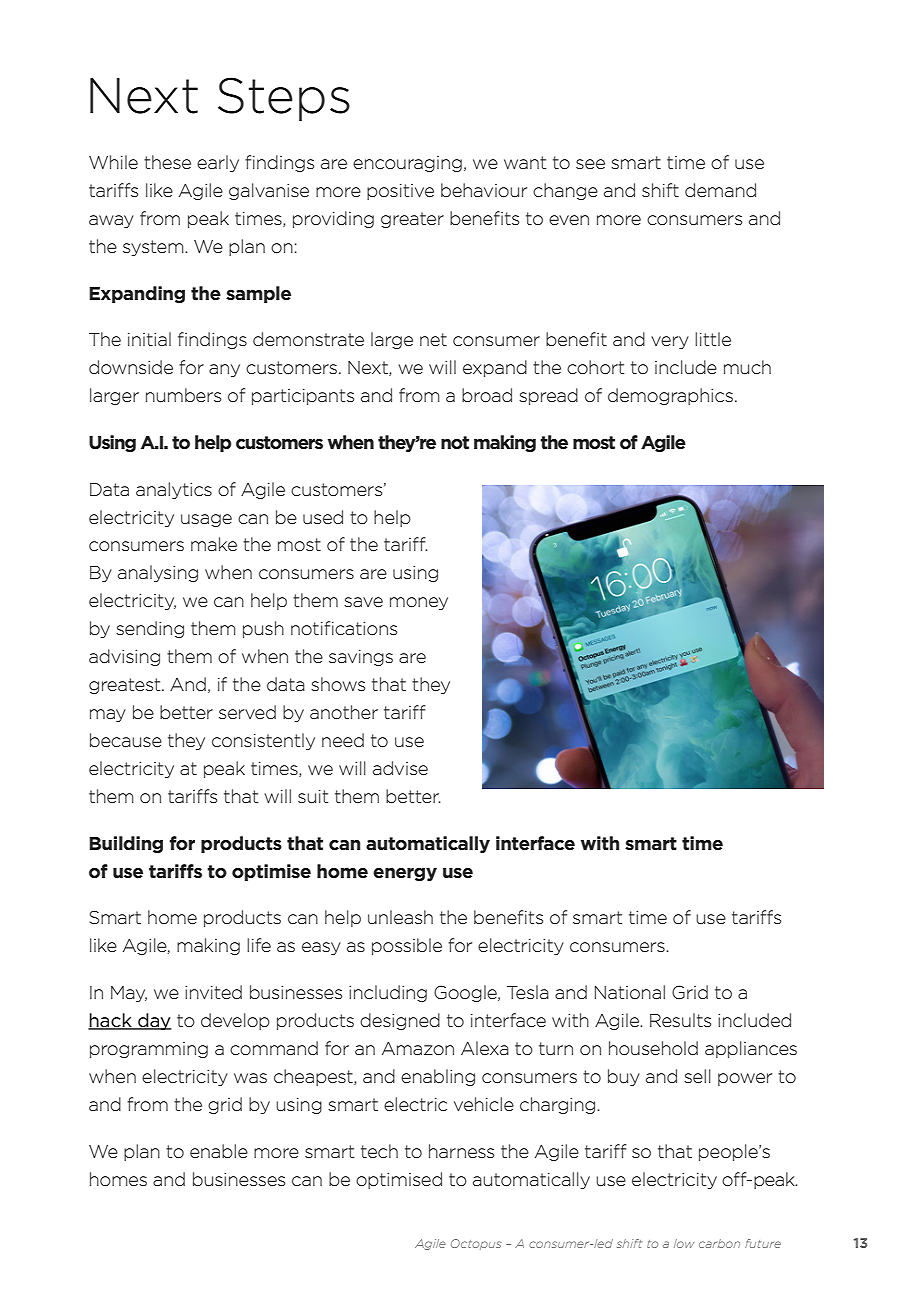 The width and height of the screenshot is (924, 1308). I want to click on used, so click(323, 517).
